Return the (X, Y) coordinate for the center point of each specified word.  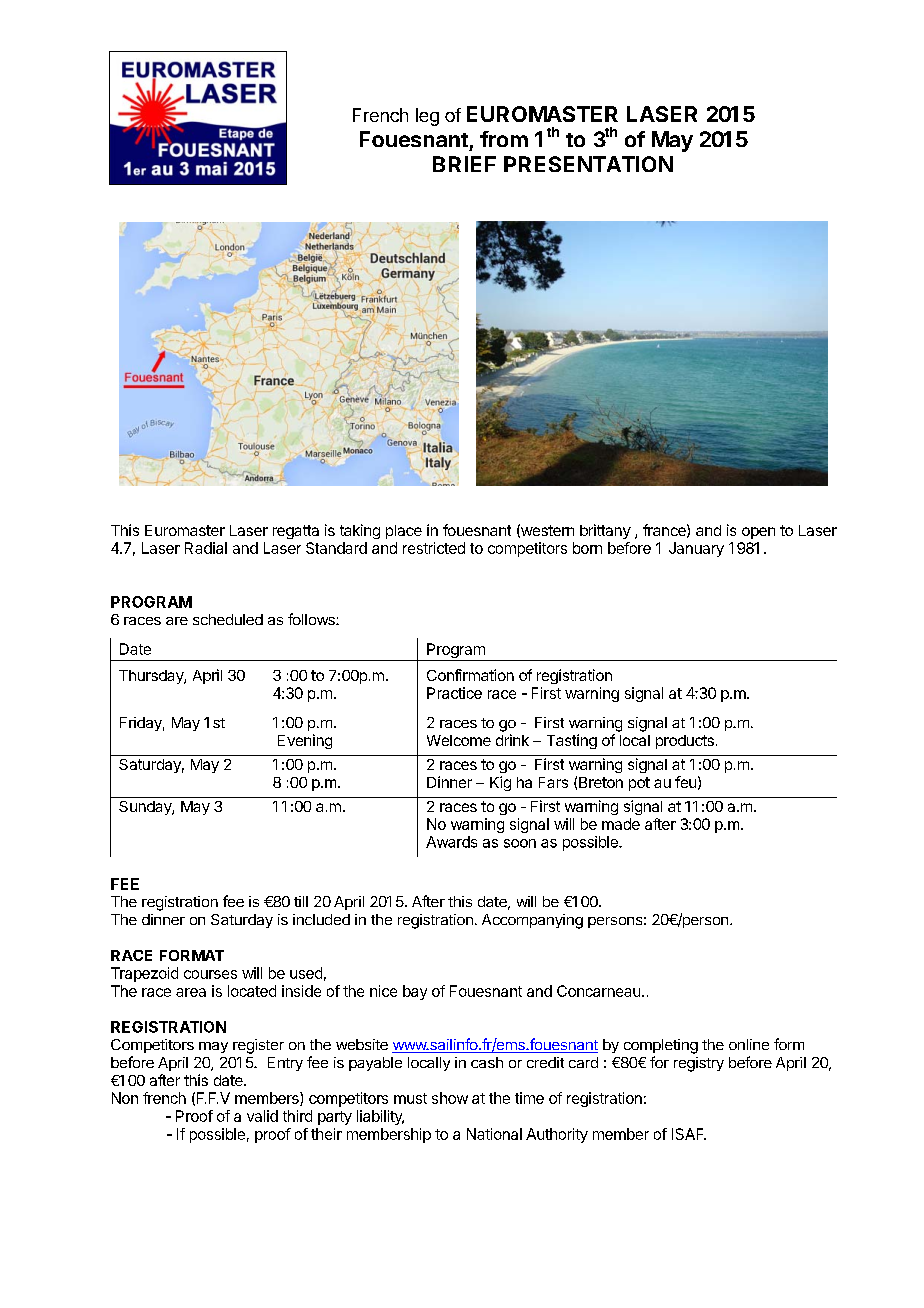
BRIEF (464, 164)
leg (427, 117)
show (450, 1098)
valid (262, 1116)
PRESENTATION (588, 164)
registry (699, 1064)
